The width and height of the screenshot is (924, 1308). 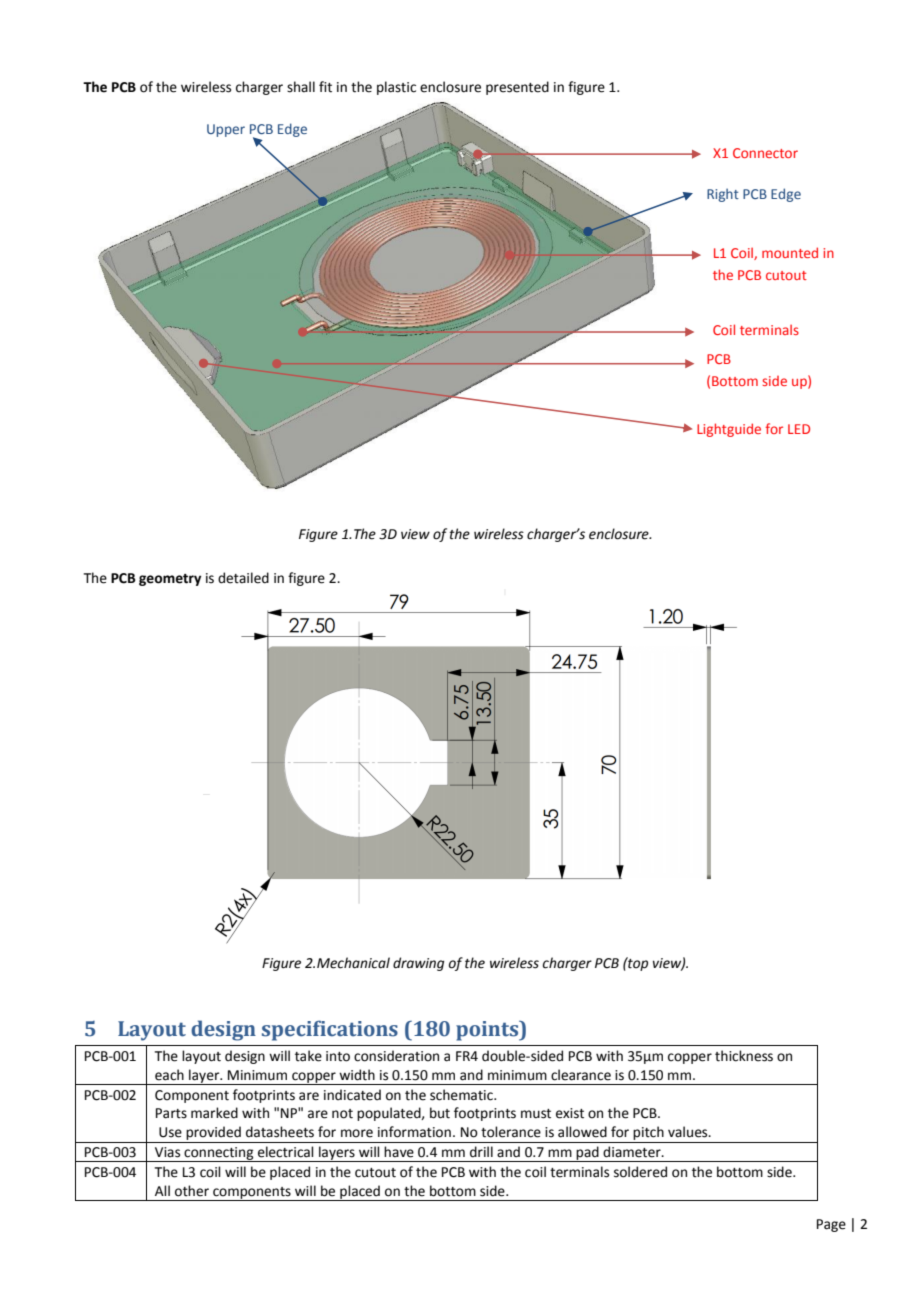 I want to click on Page, so click(x=831, y=1225).
